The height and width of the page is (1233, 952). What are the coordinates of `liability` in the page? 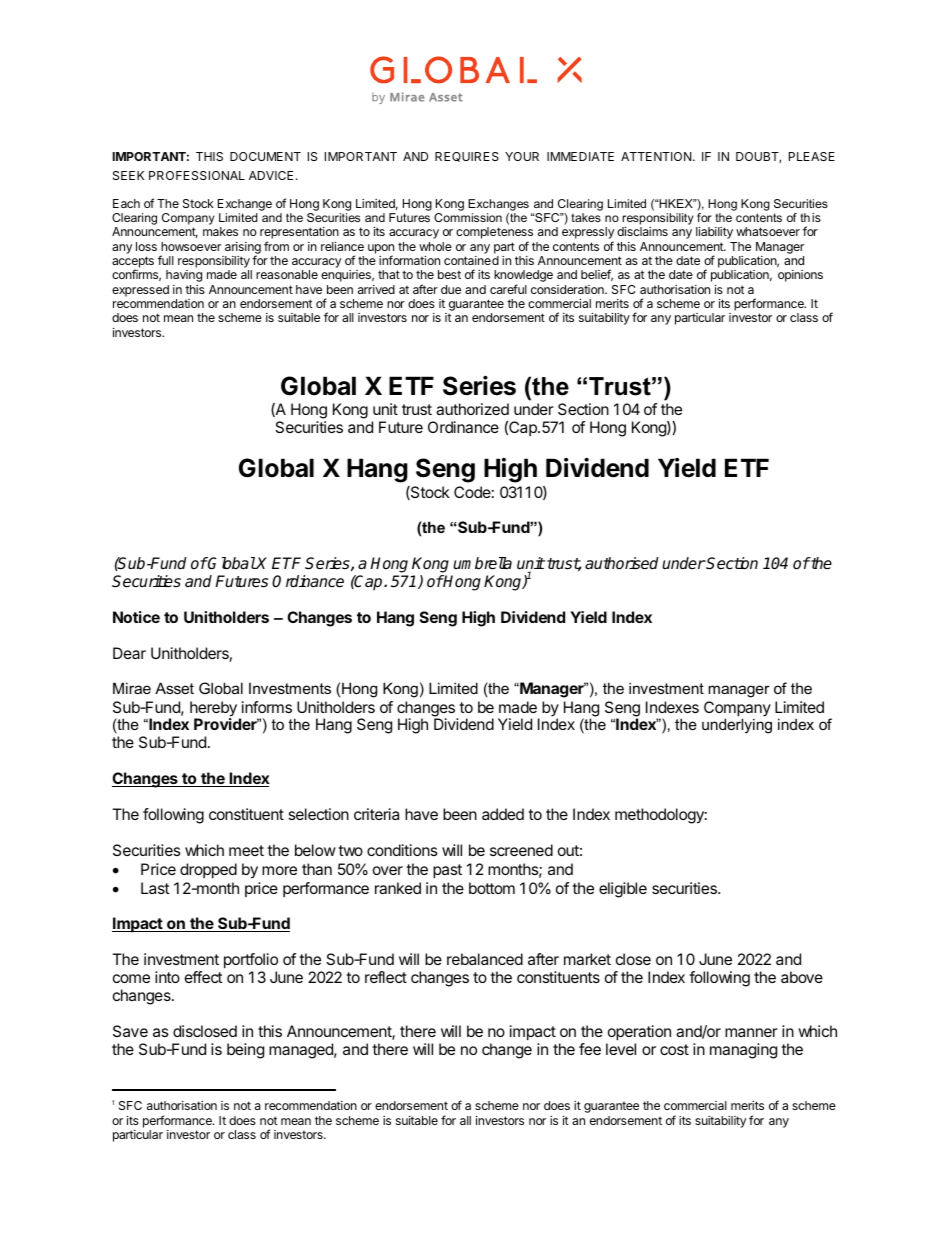 It's located at (714, 233).
